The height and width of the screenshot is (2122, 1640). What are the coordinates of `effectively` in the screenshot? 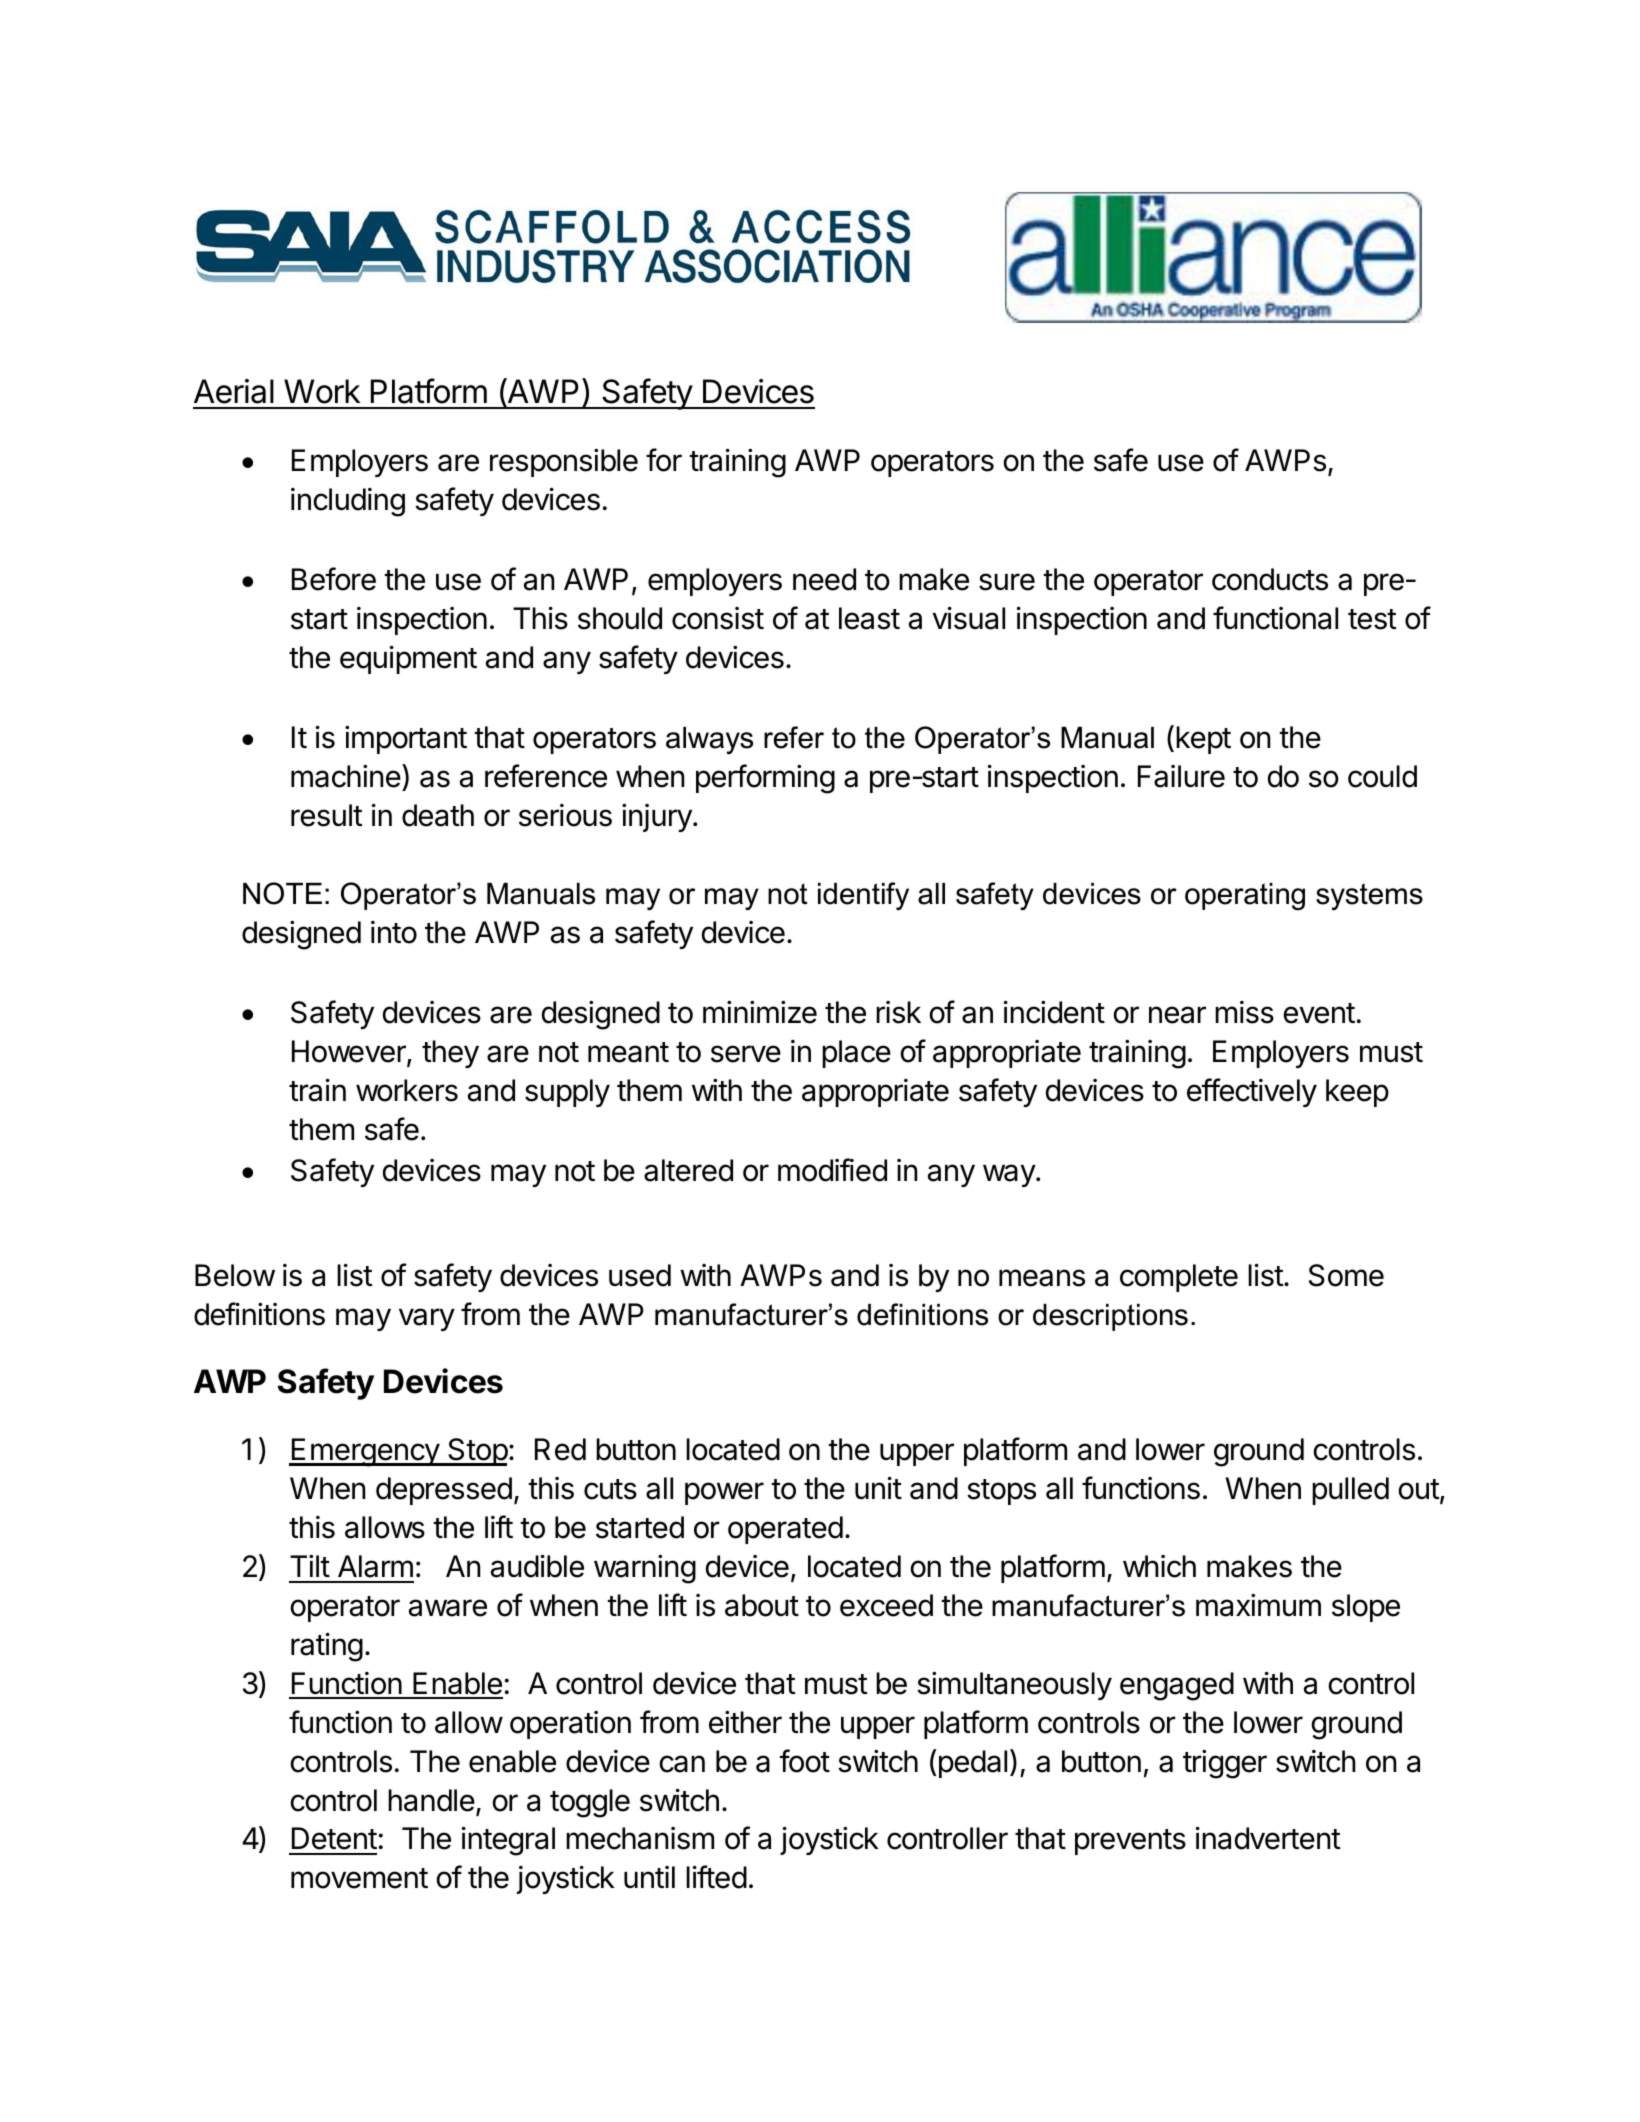 It's located at (1252, 1092).
